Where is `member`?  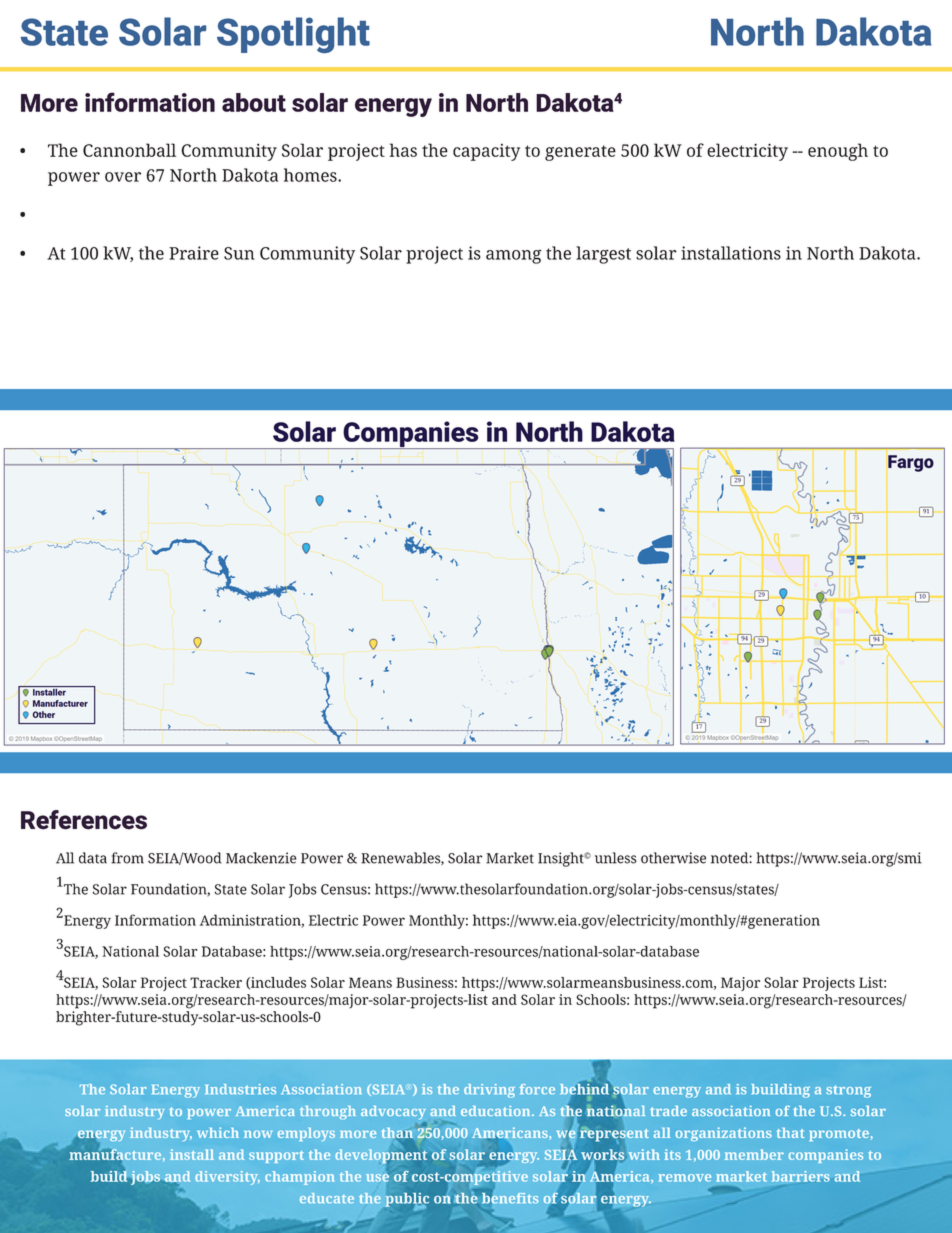
member is located at coordinates (754, 1154).
